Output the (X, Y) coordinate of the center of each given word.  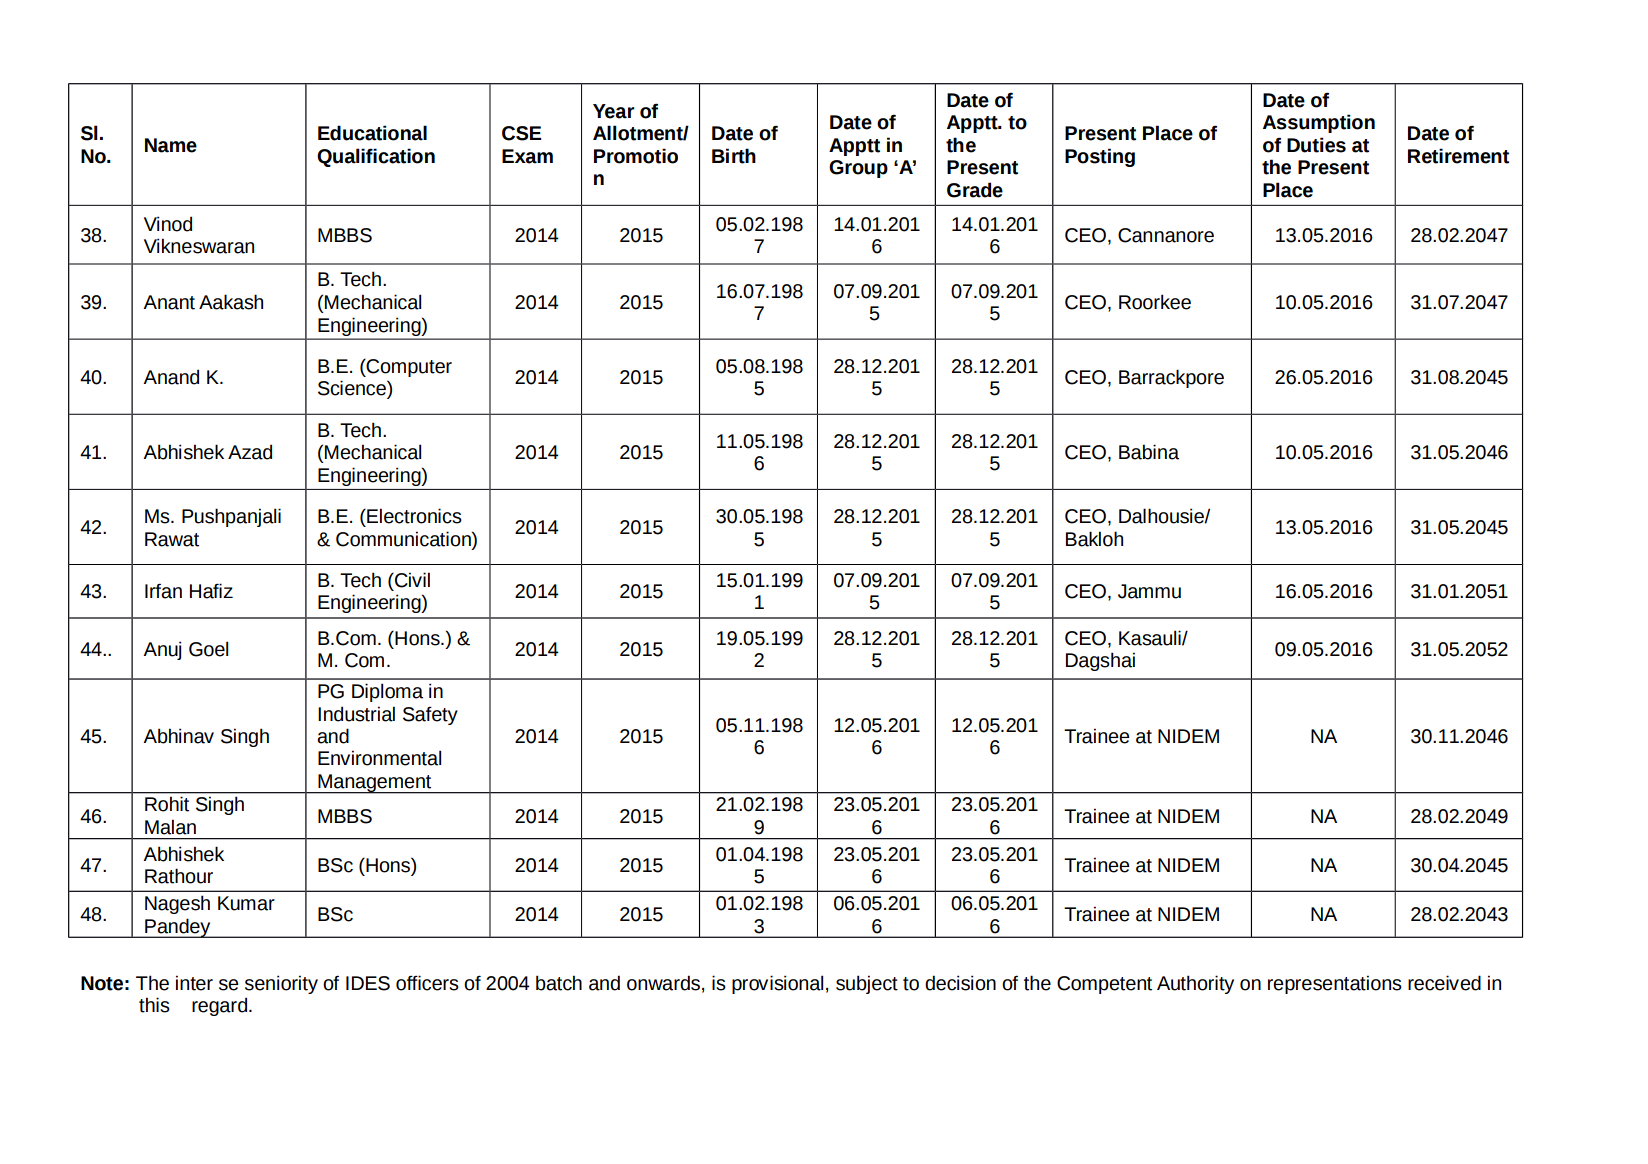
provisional (777, 984)
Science (353, 388)
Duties (1316, 145)
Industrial (356, 714)
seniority (281, 984)
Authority (1195, 984)
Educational (372, 133)
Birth (734, 156)
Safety (430, 716)
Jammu (1149, 591)
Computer (408, 368)
